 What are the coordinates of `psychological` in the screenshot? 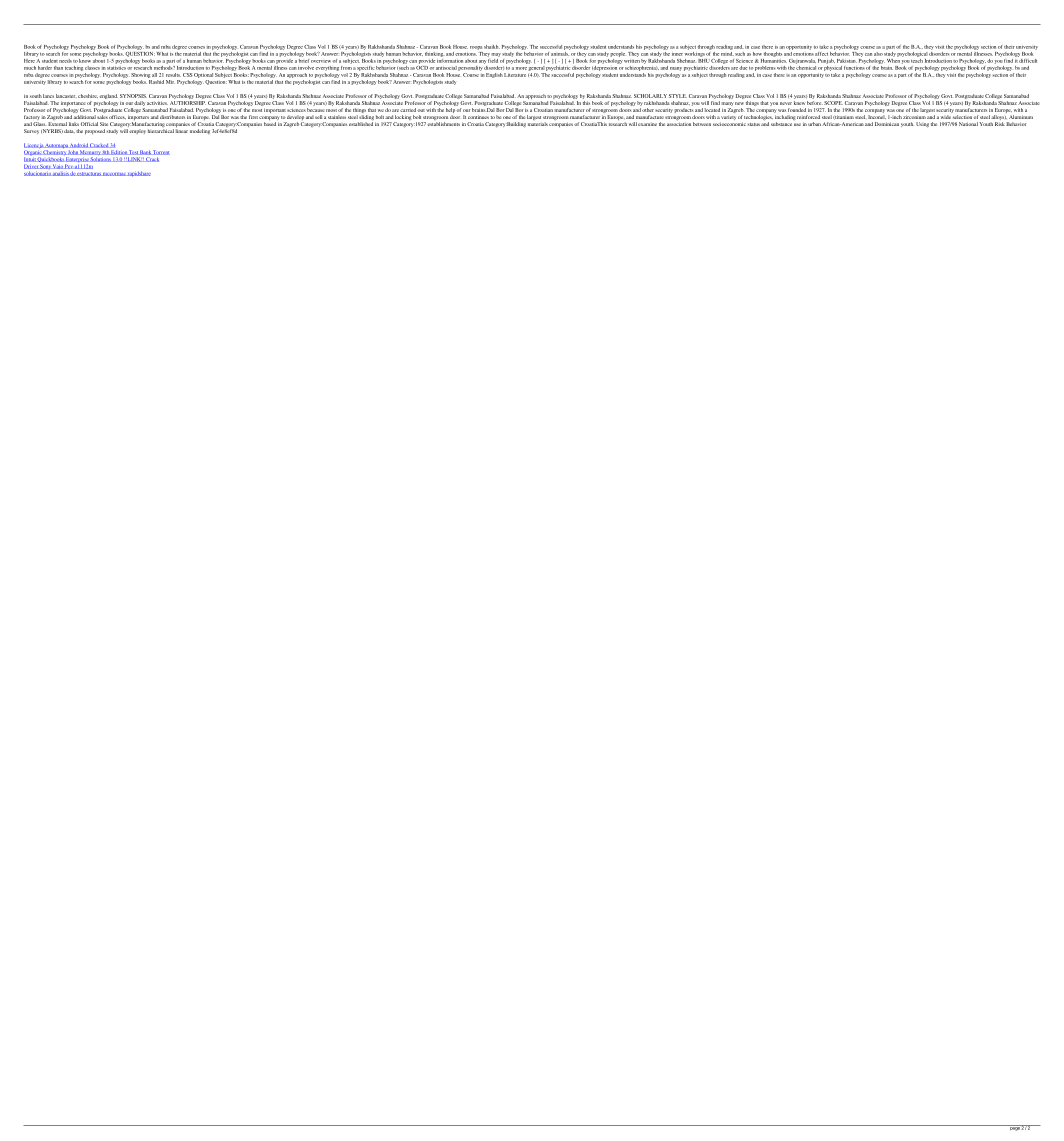 It's located at (912, 54).
